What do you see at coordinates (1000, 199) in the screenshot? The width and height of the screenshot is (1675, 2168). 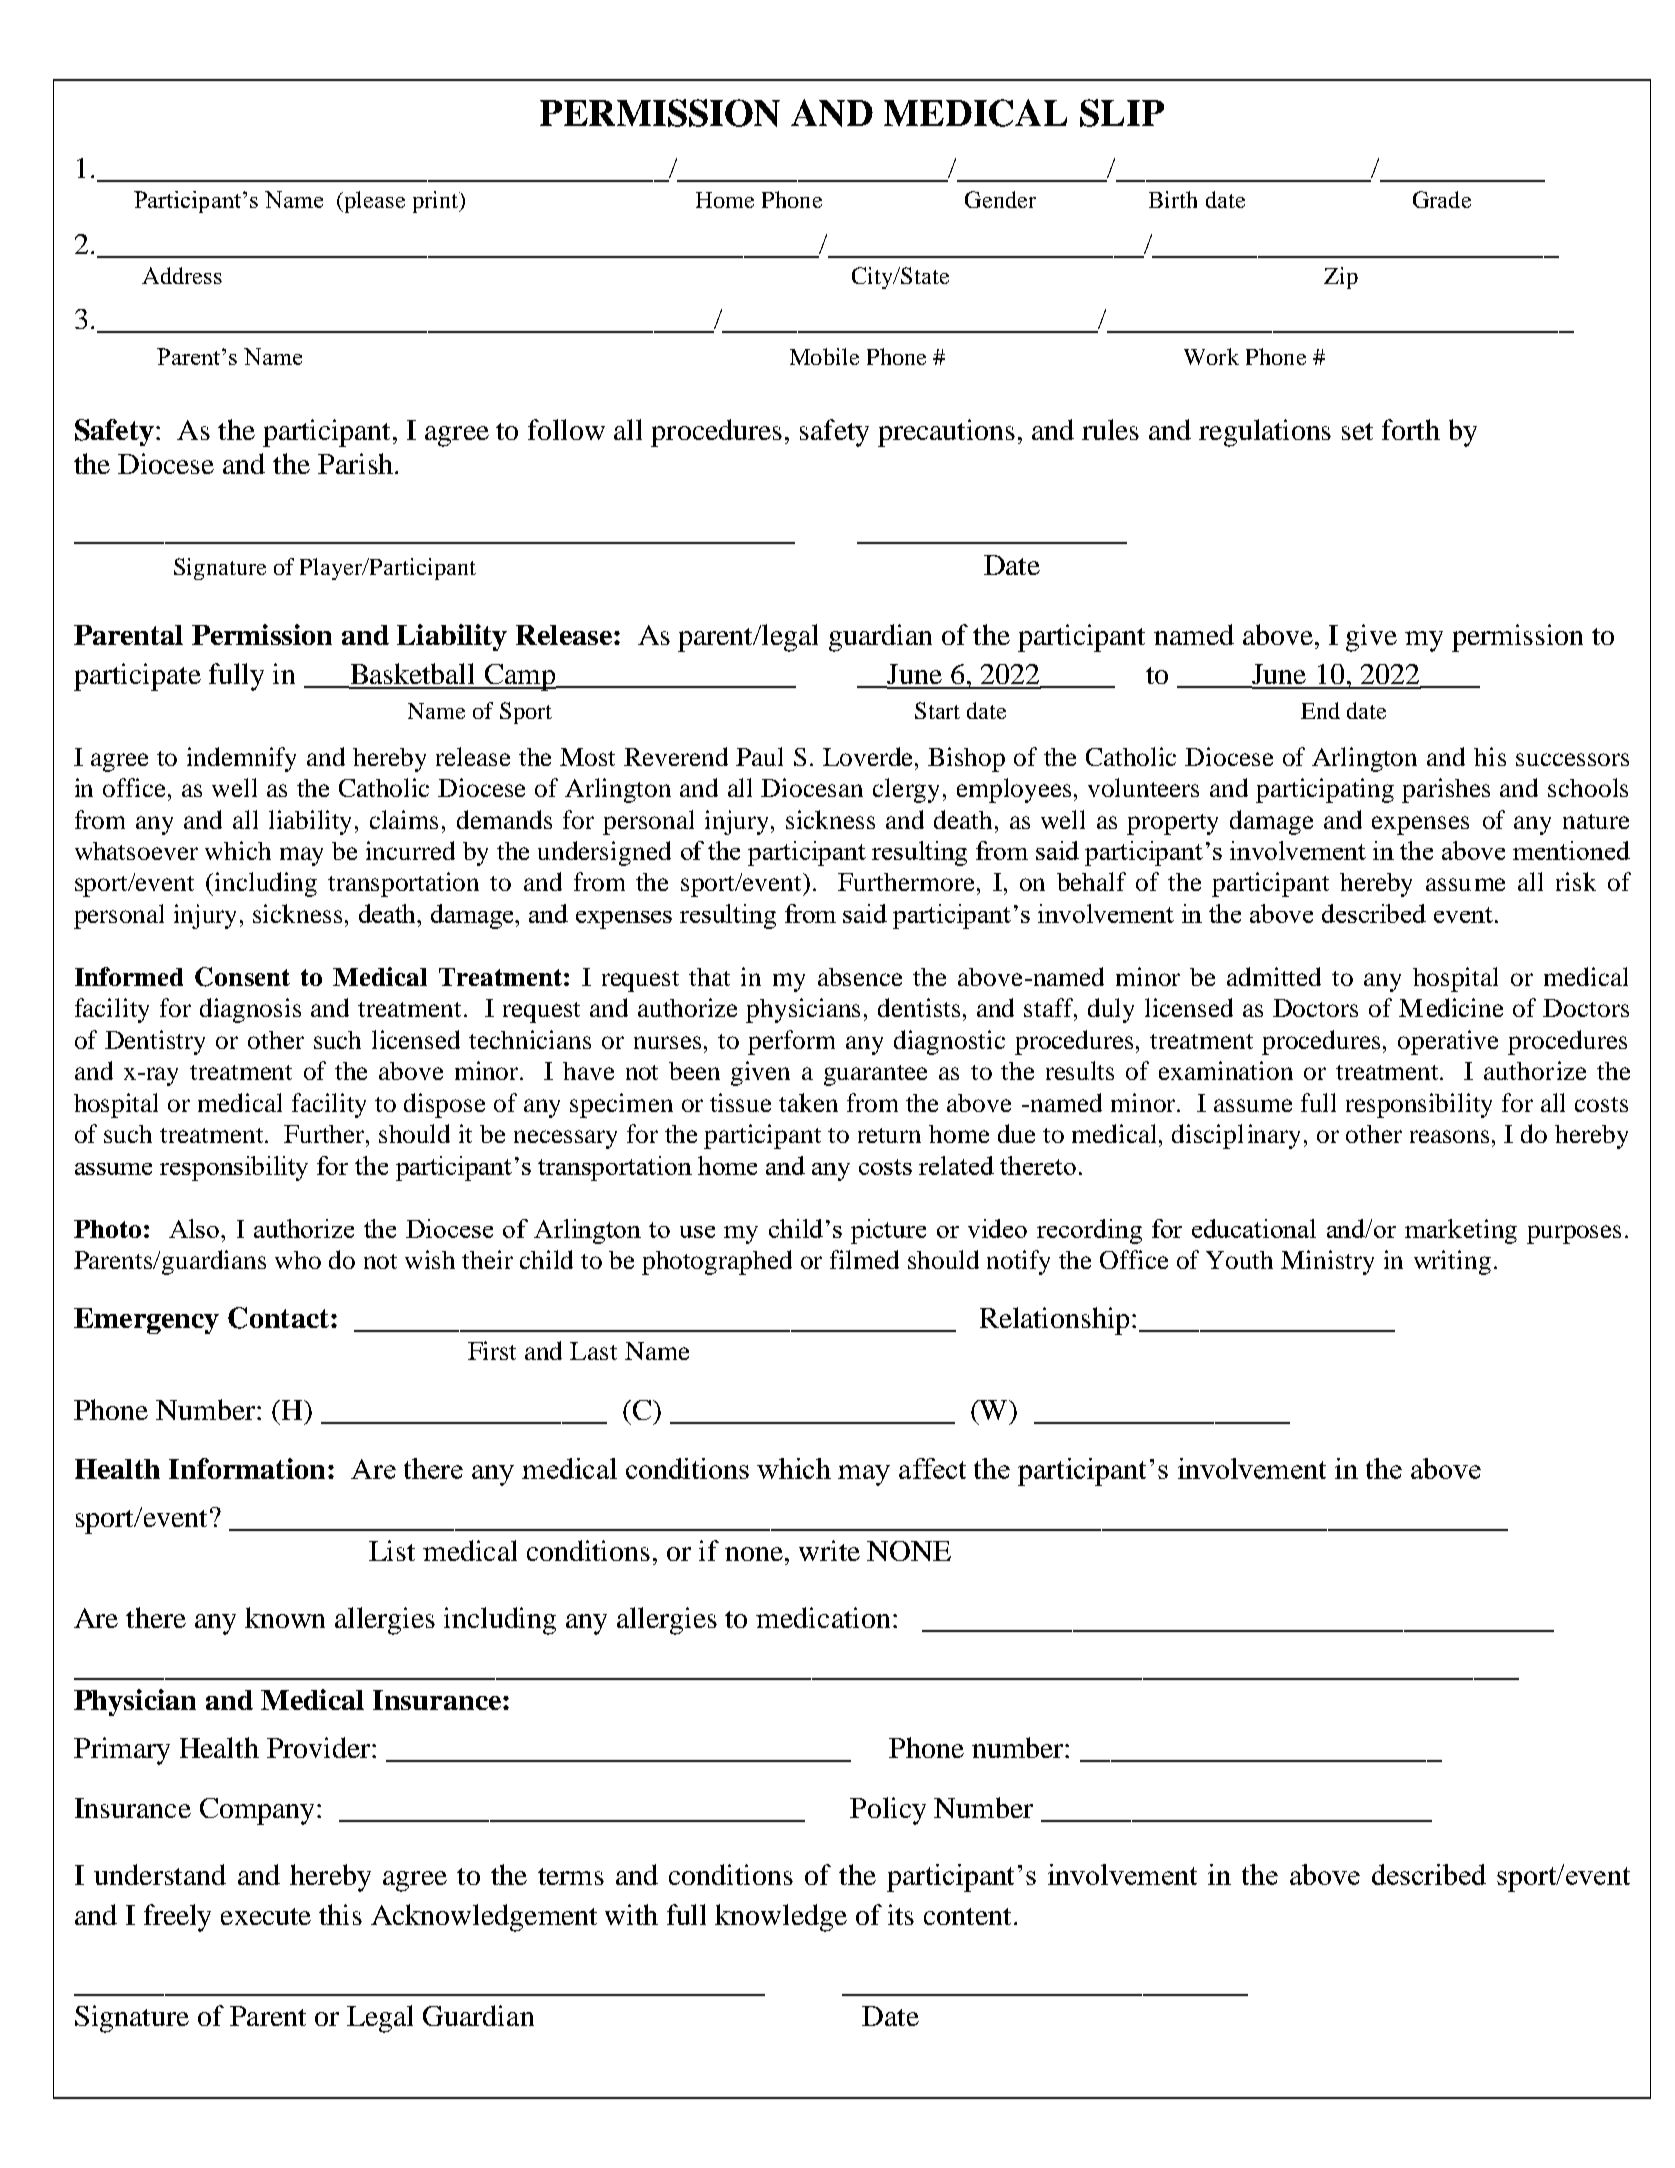 I see `Gender` at bounding box center [1000, 199].
